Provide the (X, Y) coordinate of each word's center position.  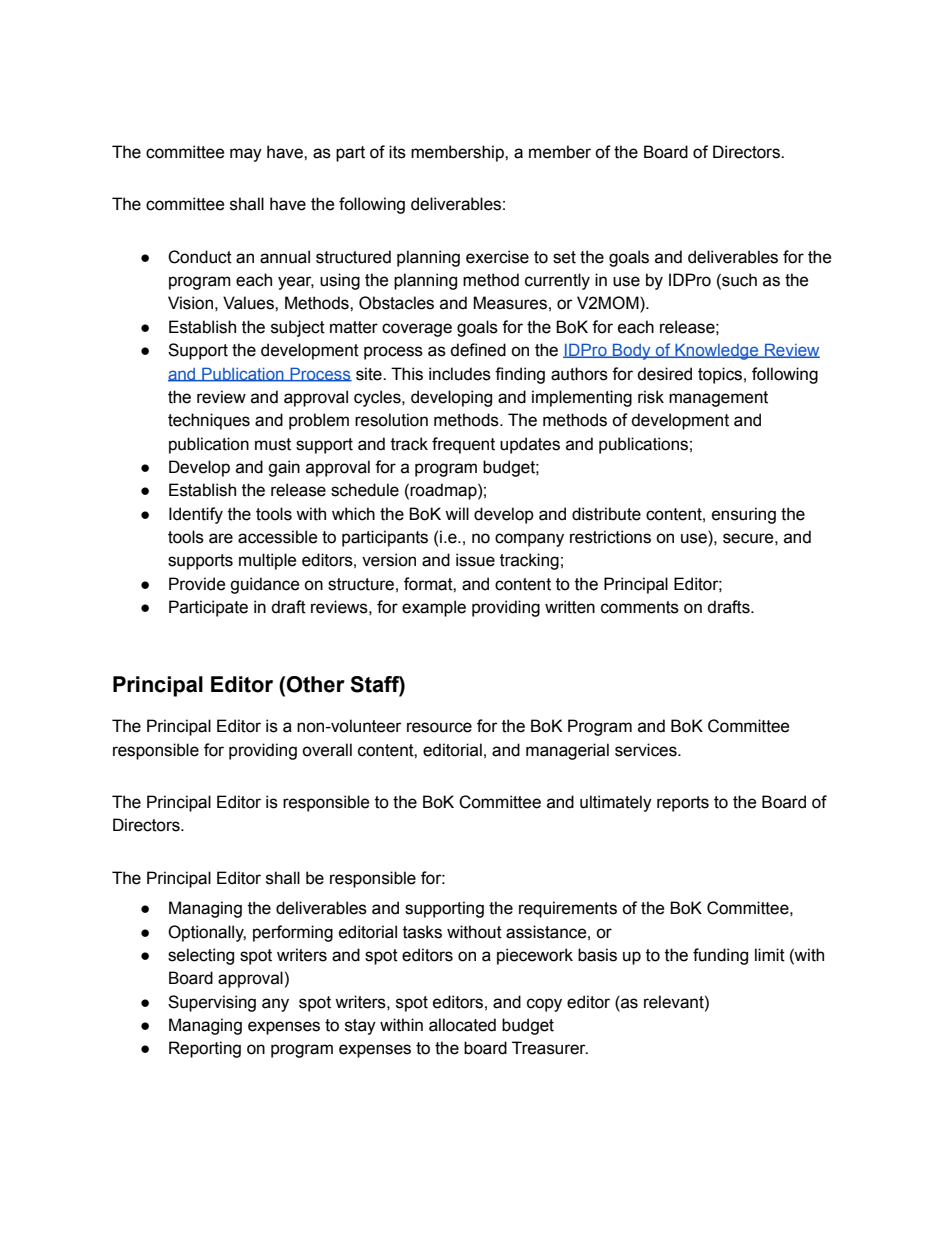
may (246, 155)
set (564, 257)
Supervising (212, 1003)
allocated (462, 1025)
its (397, 152)
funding (720, 956)
